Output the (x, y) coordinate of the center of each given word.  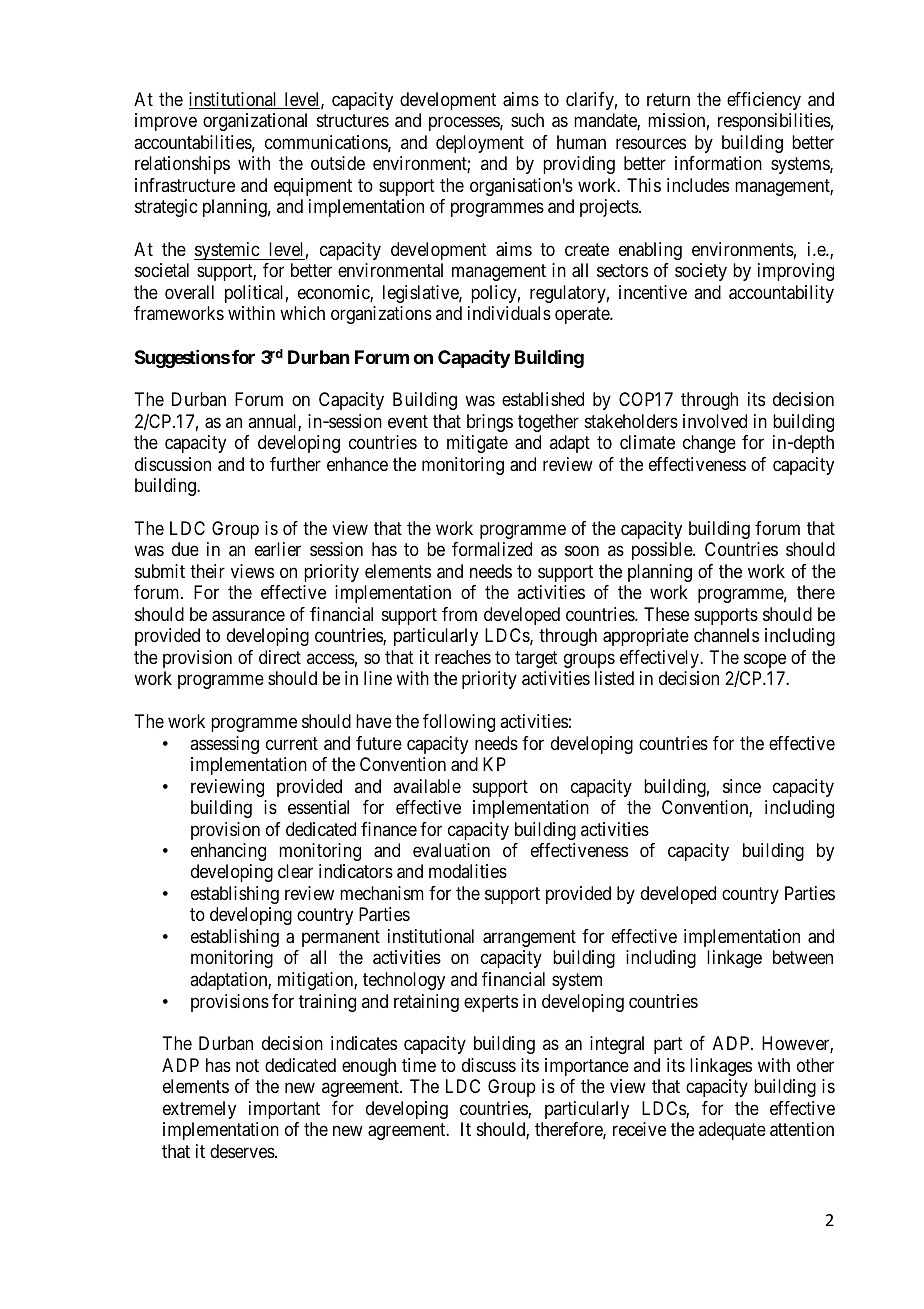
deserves (242, 1151)
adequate (732, 1131)
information (718, 163)
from (459, 614)
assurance (248, 616)
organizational (255, 122)
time (419, 1065)
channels (726, 635)
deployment (480, 144)
